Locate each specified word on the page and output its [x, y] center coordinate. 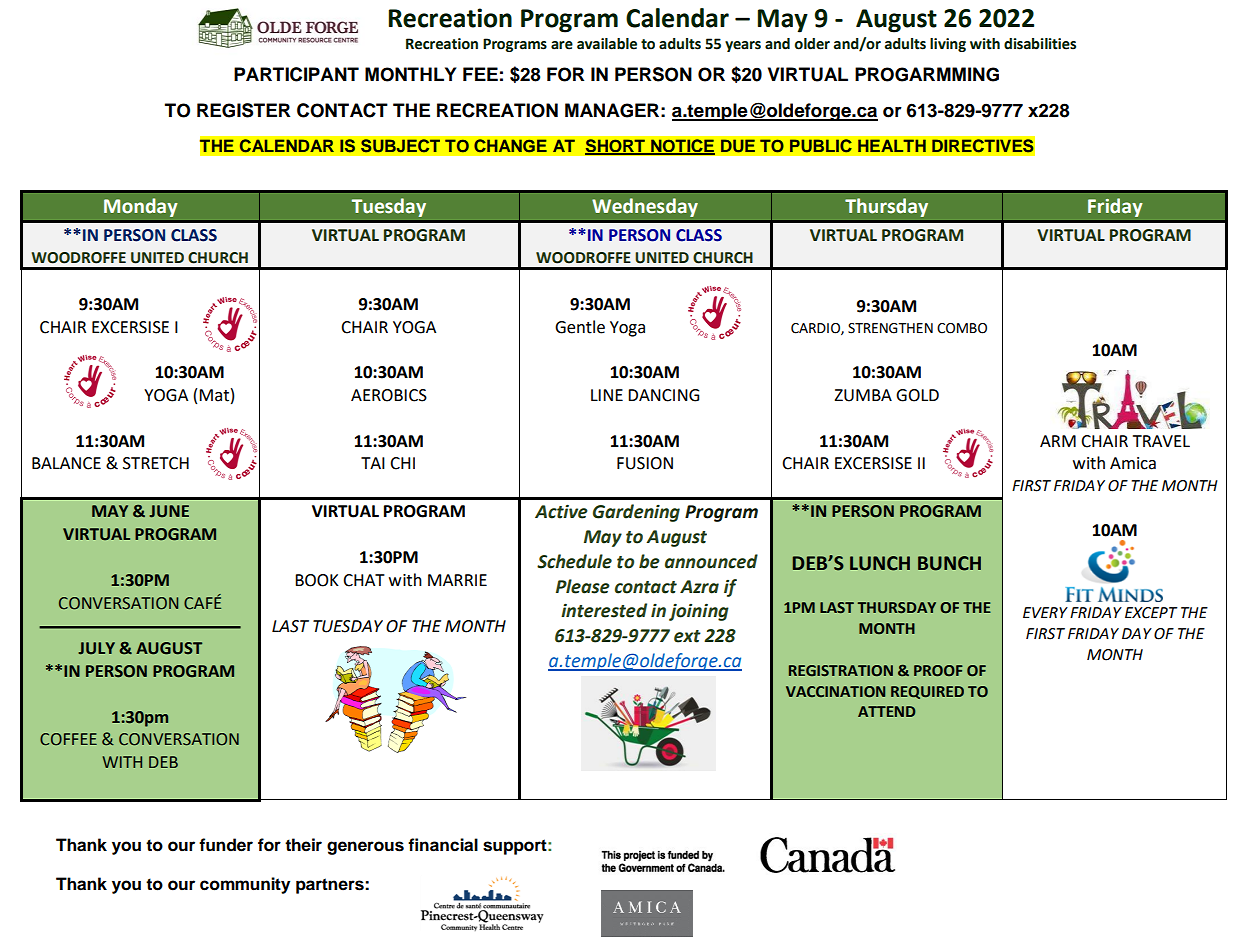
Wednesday [645, 208]
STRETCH [156, 463]
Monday [140, 208]
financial [443, 845]
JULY [96, 648]
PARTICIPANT [296, 74]
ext [687, 636]
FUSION [645, 463]
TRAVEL [1161, 441]
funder [226, 845]
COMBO [962, 328]
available [607, 44]
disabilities [1040, 44]
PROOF [938, 670]
